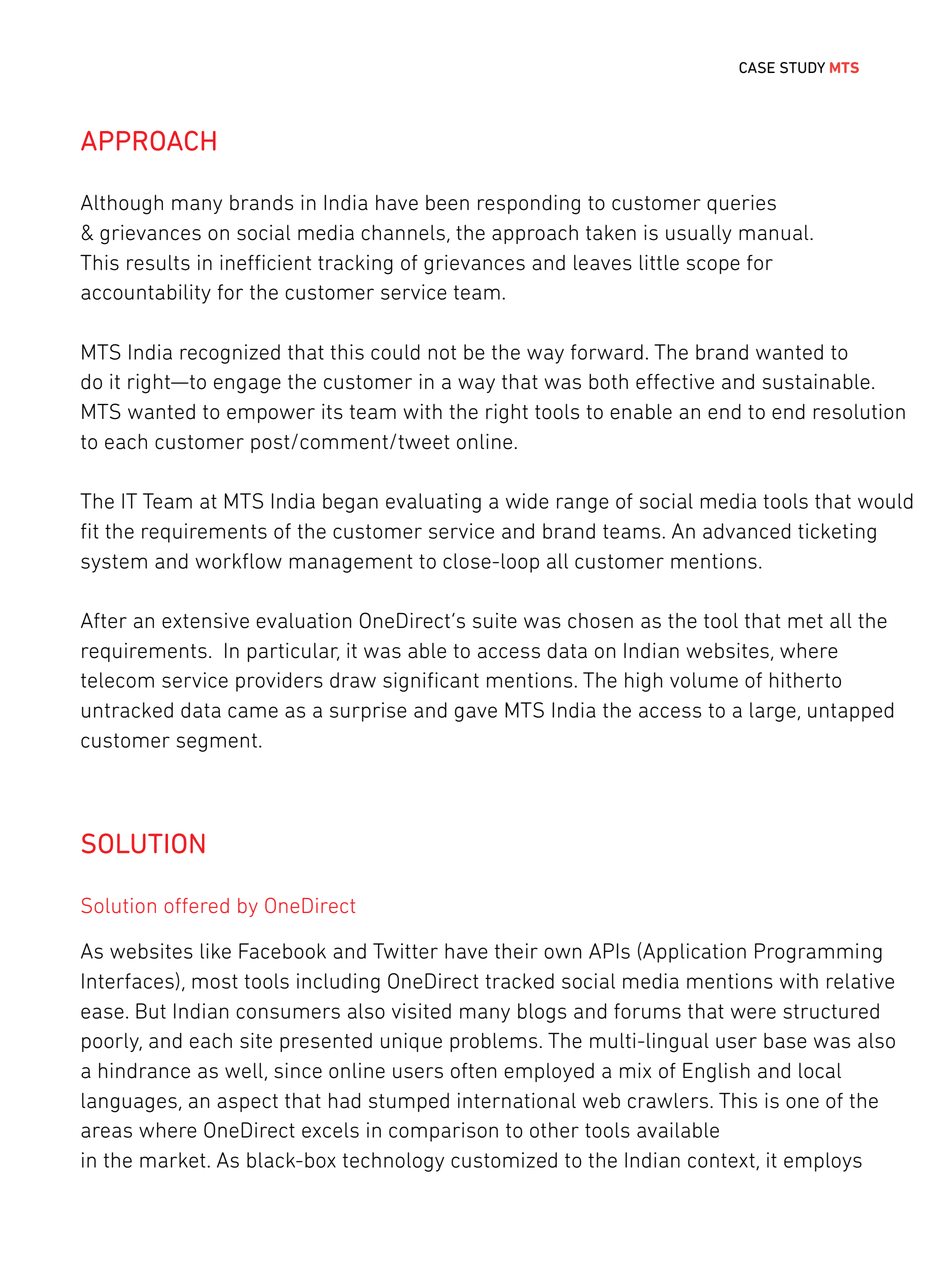  Describe the element at coordinates (527, 501) in the screenshot. I see `wide` at that location.
